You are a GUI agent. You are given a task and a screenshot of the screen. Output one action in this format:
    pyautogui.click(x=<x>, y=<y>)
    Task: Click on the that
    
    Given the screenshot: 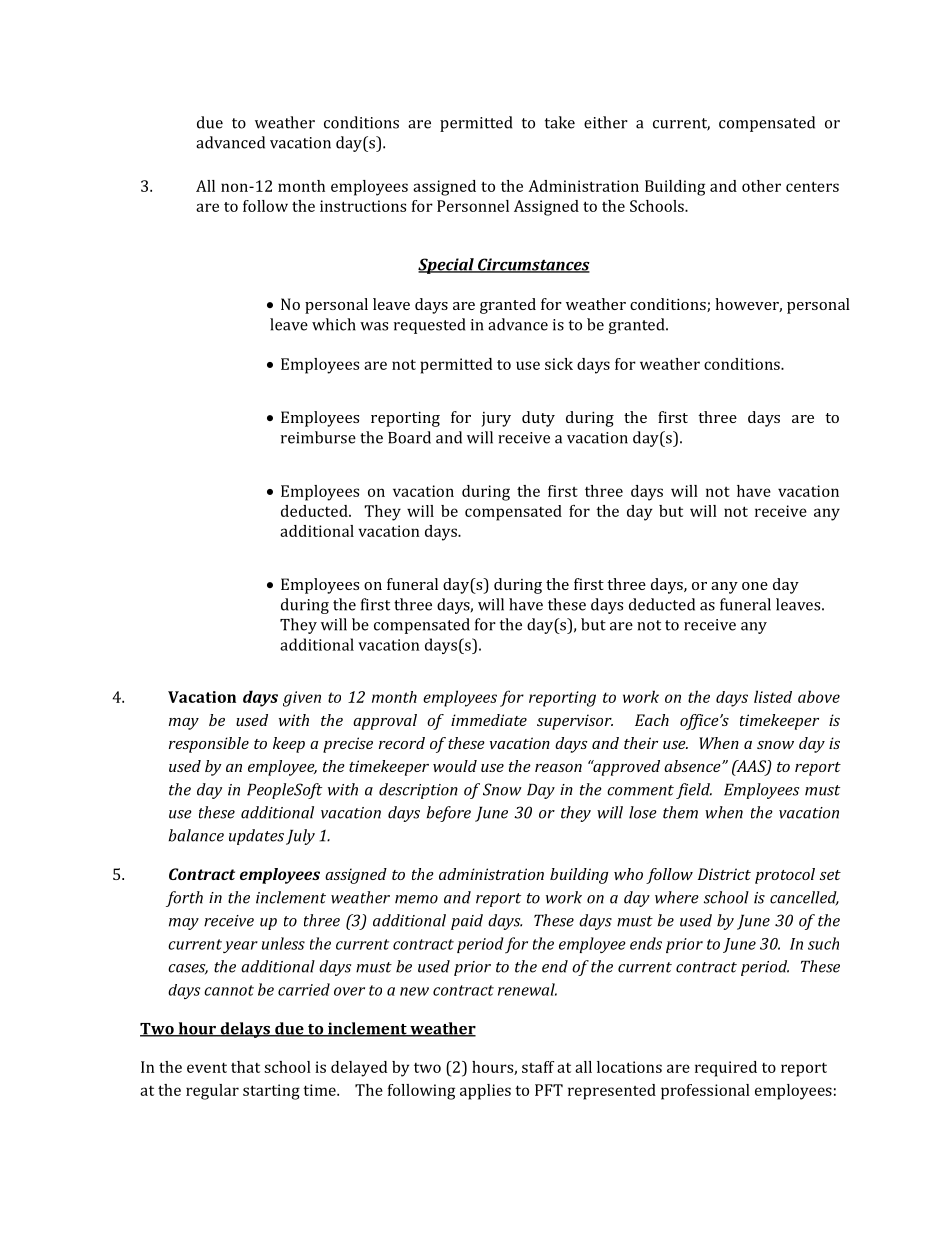 What is the action you would take?
    pyautogui.click(x=245, y=1067)
